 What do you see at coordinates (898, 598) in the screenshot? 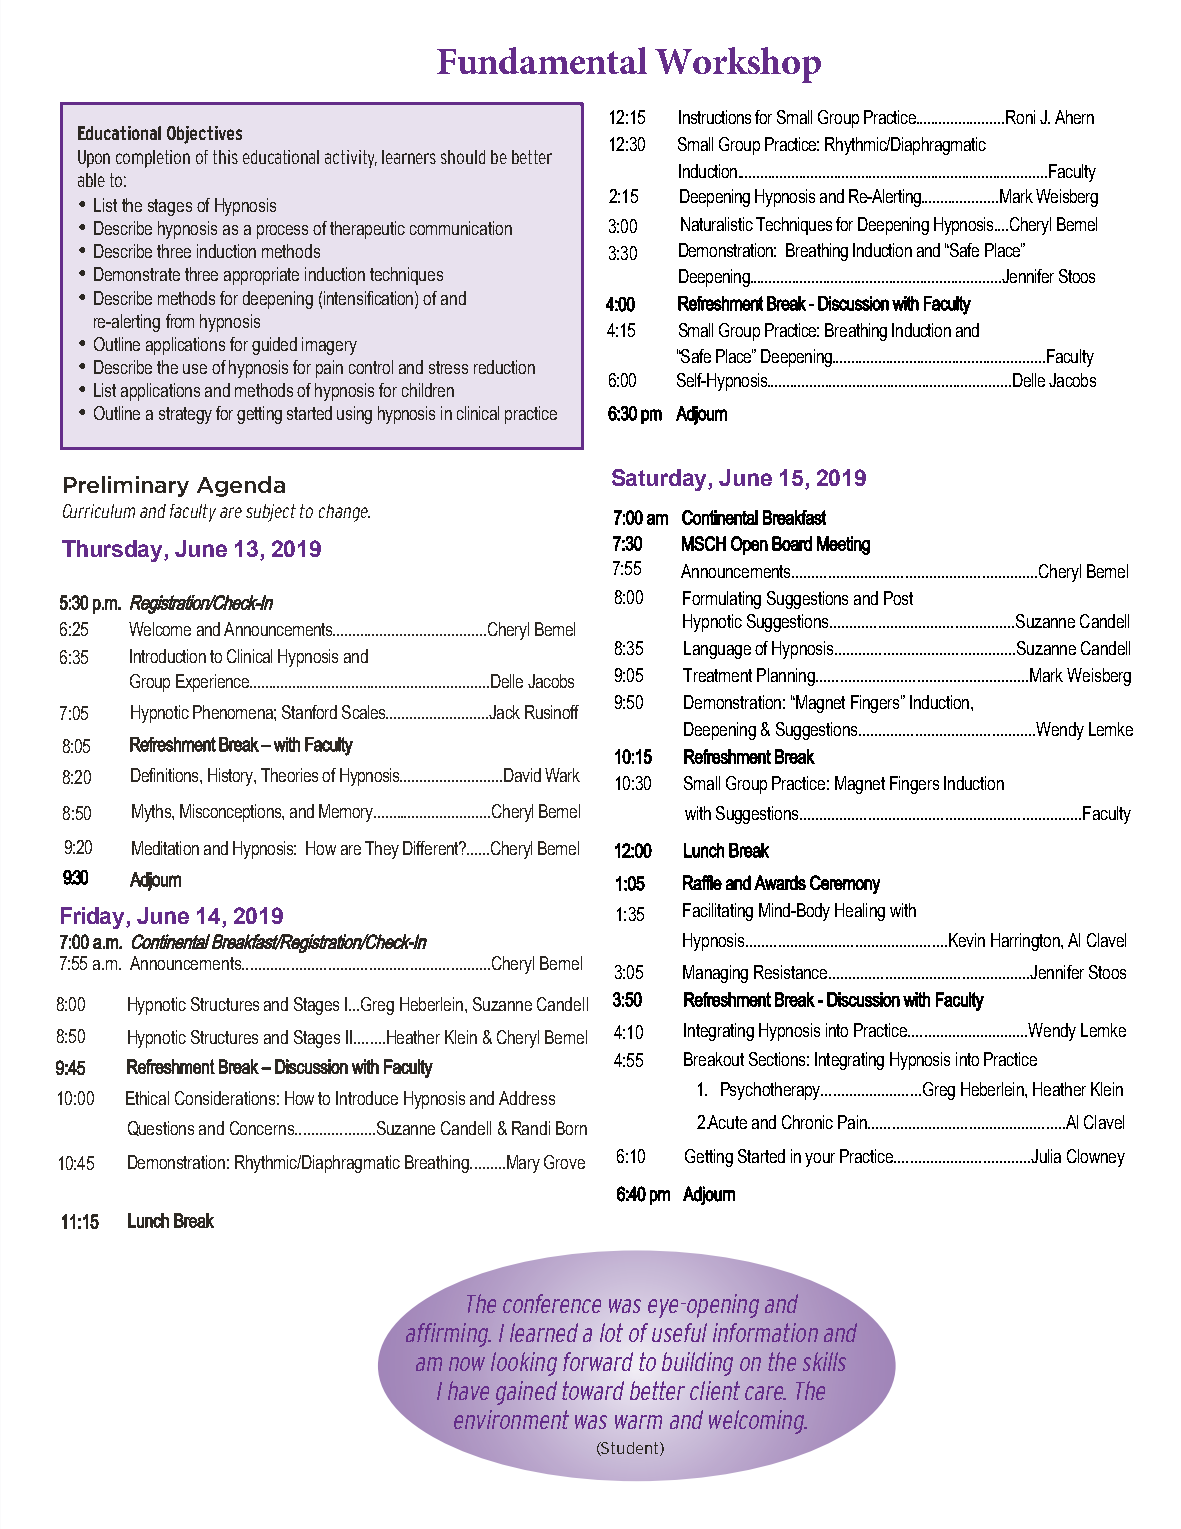
I see `Post` at bounding box center [898, 598].
